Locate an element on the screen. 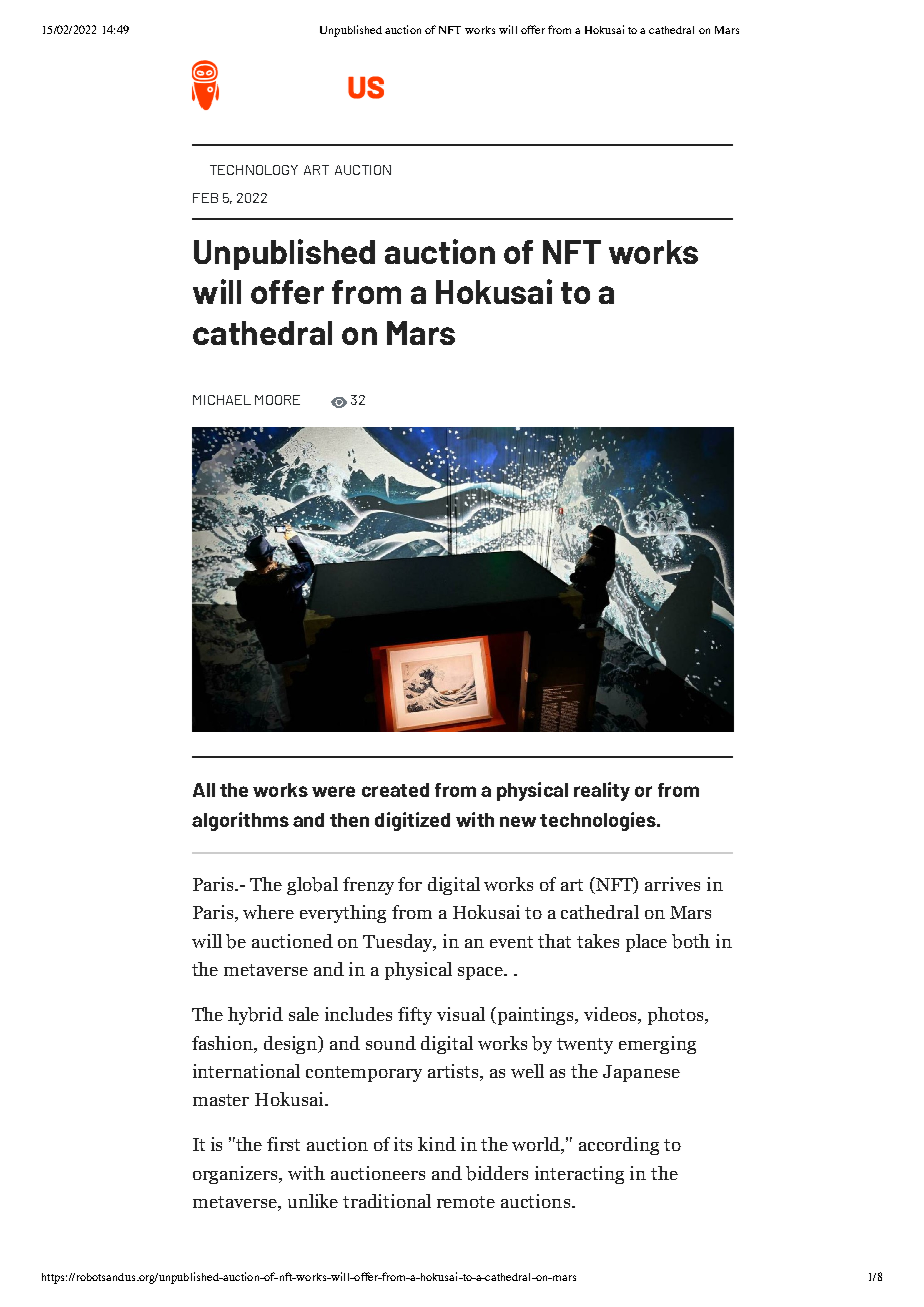  created is located at coordinates (395, 790).
